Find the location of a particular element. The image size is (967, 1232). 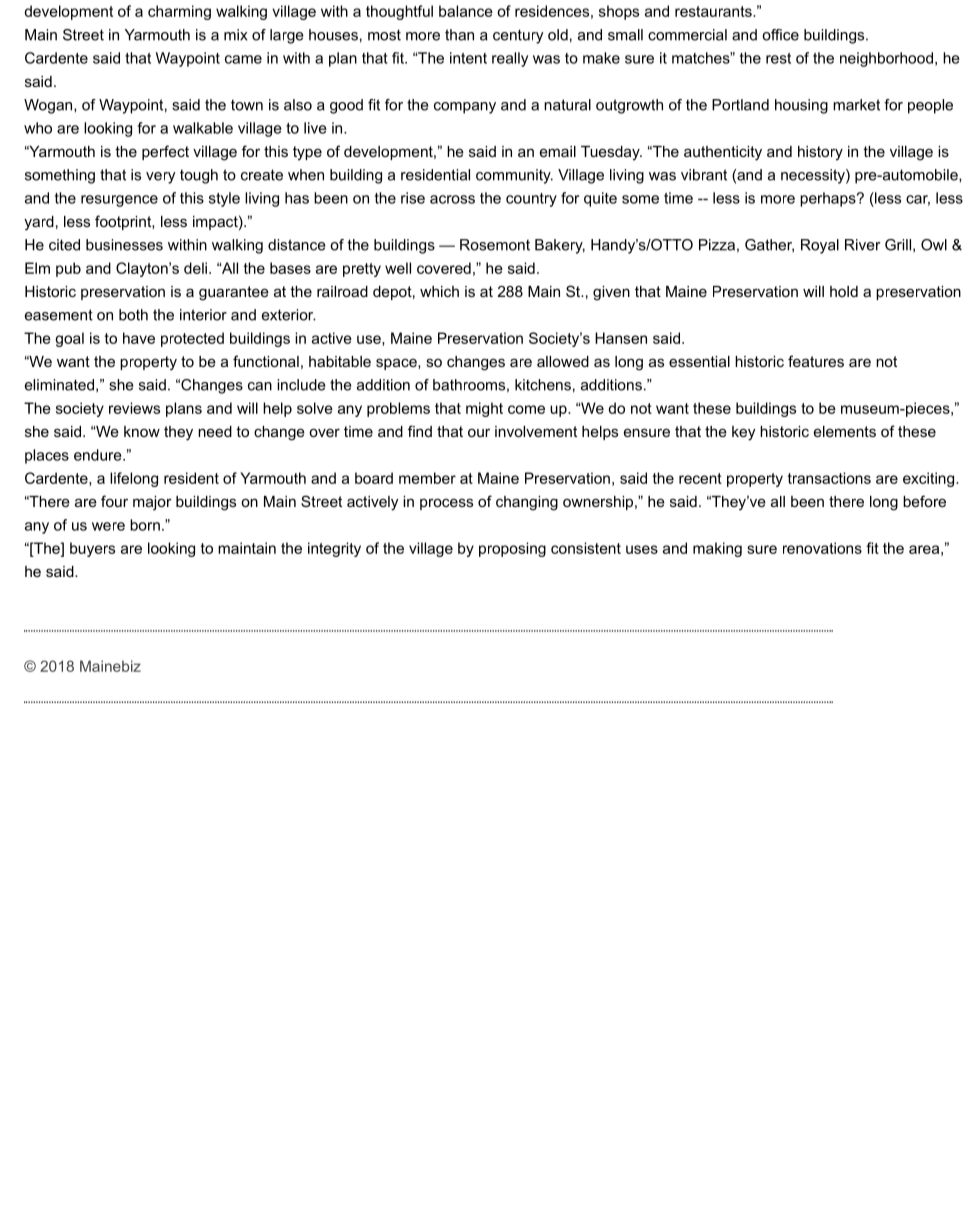

involvement is located at coordinates (536, 431).
